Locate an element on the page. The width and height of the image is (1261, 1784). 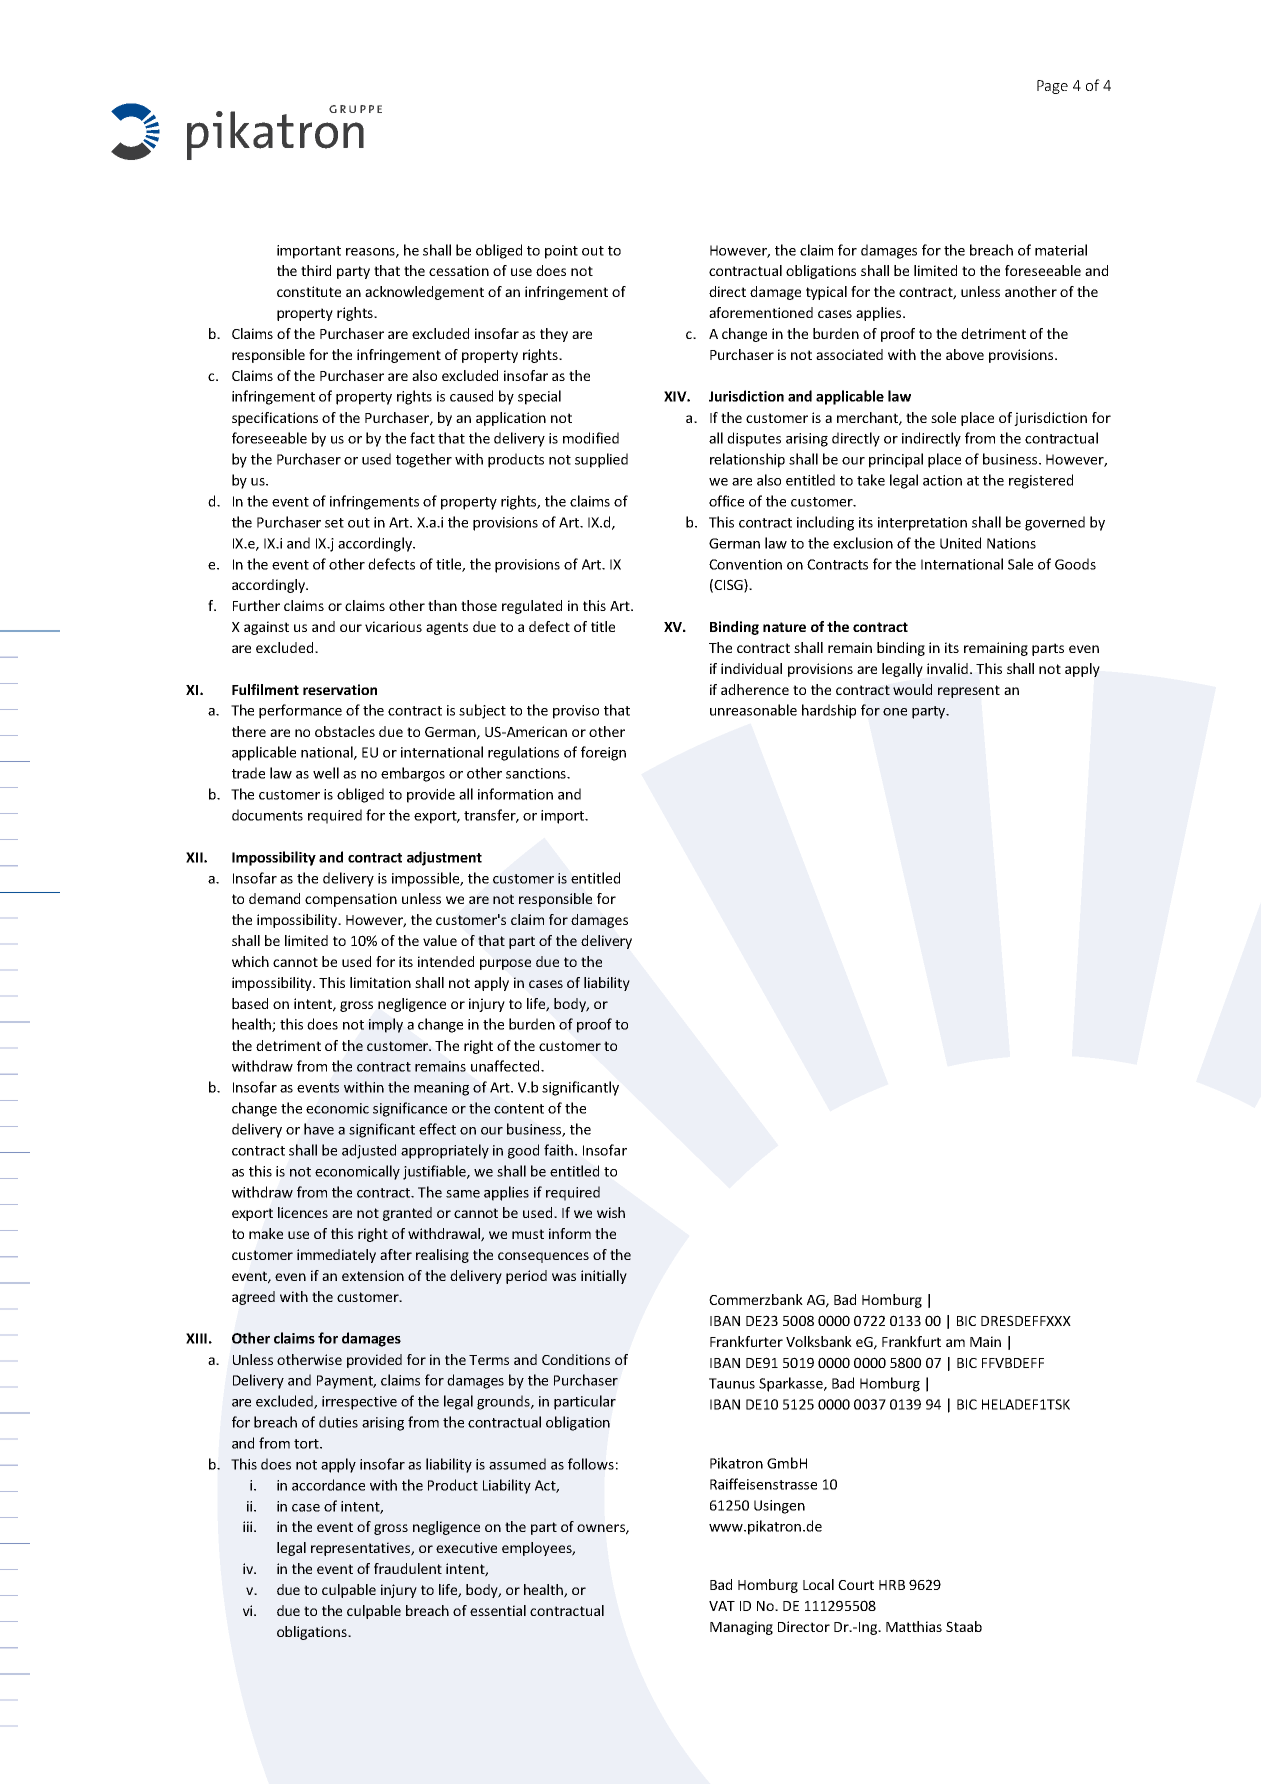
fraudulent is located at coordinates (408, 1568).
